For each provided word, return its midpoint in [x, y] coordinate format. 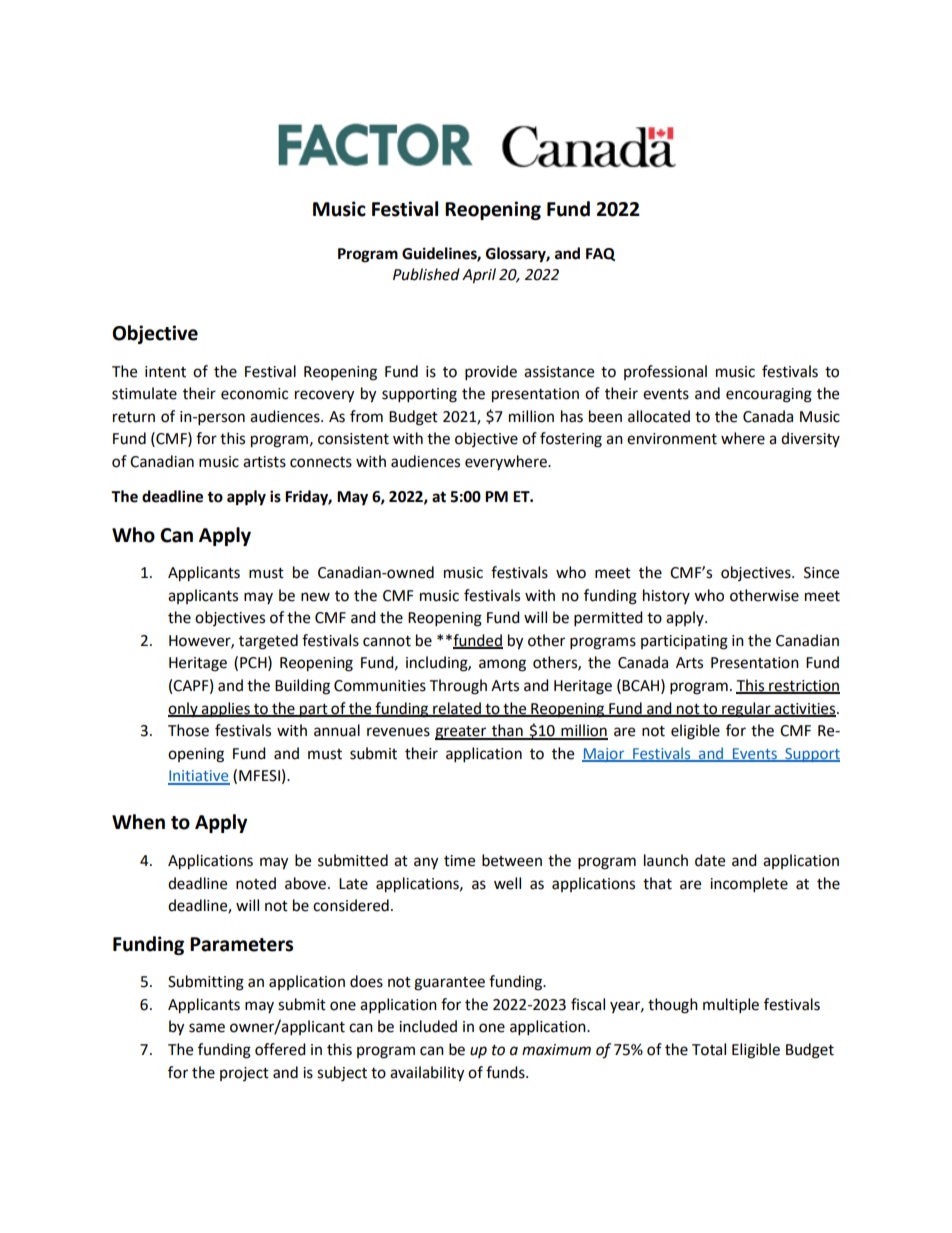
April [479, 276]
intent [165, 372]
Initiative [199, 777]
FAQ [600, 254]
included [428, 1026]
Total [709, 1049]
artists [264, 462]
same [207, 1028]
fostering [571, 440]
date [710, 860]
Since [821, 573]
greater [462, 733]
